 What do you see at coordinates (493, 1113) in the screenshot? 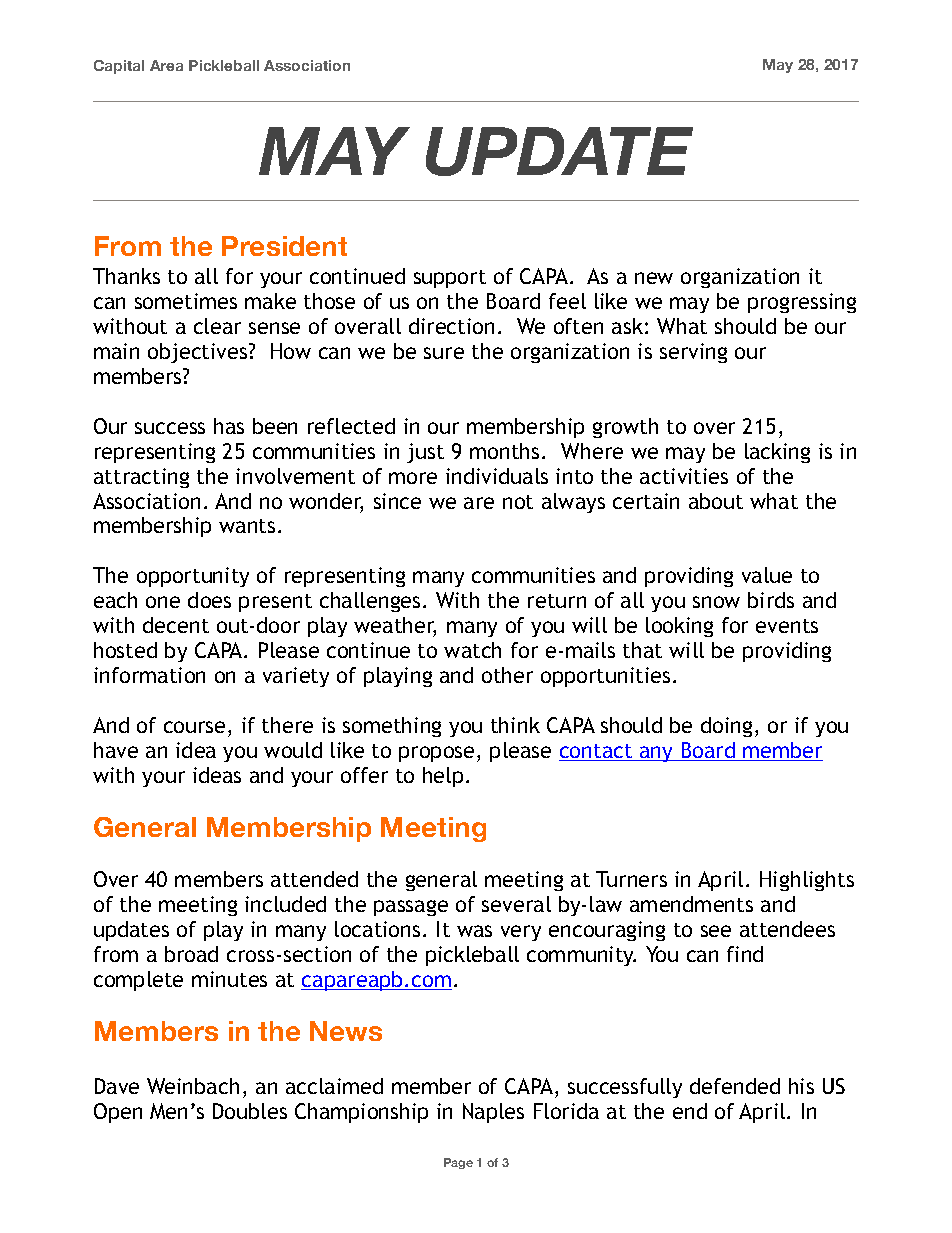
I see `Naples` at bounding box center [493, 1113].
